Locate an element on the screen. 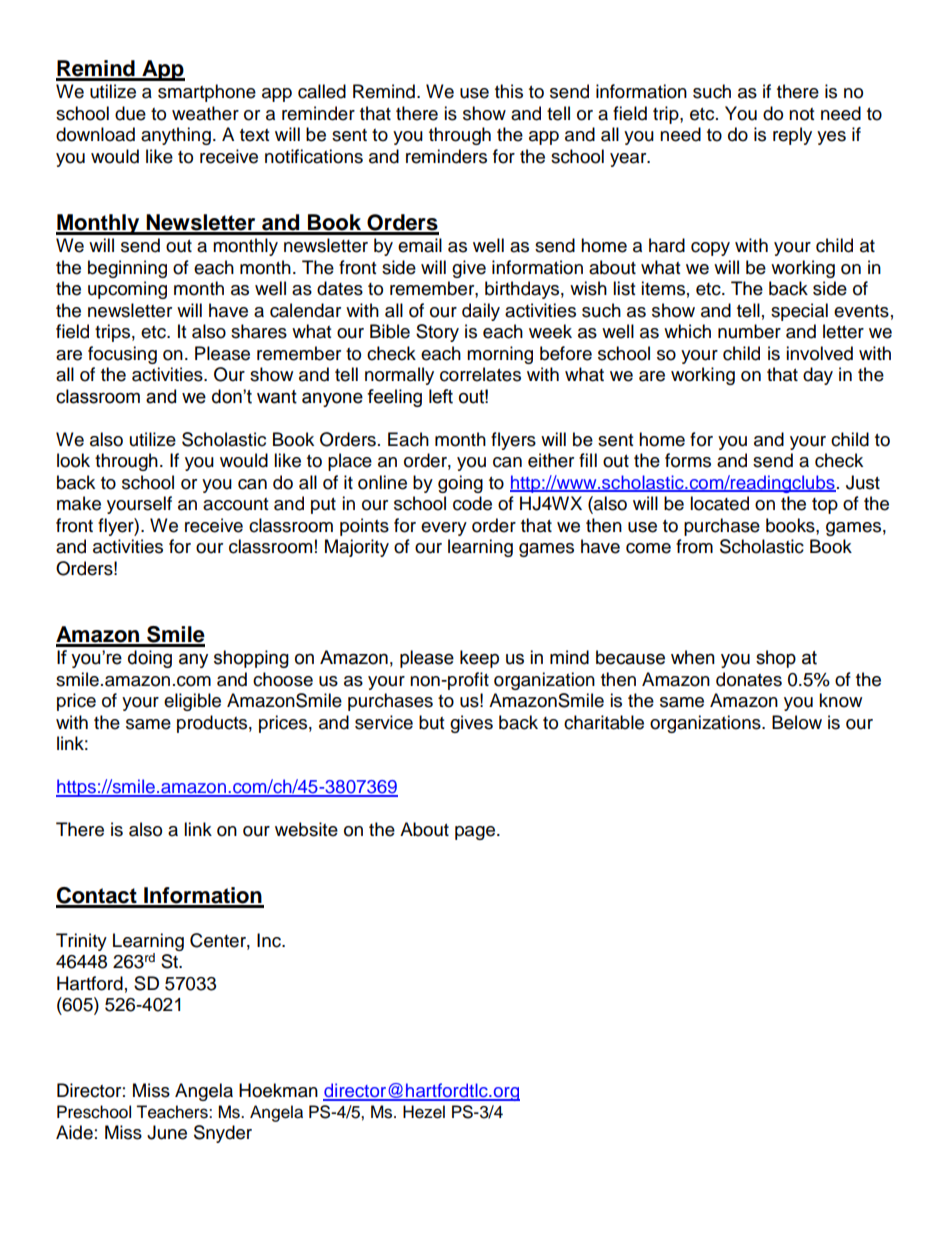 The image size is (952, 1233). when is located at coordinates (693, 657).
